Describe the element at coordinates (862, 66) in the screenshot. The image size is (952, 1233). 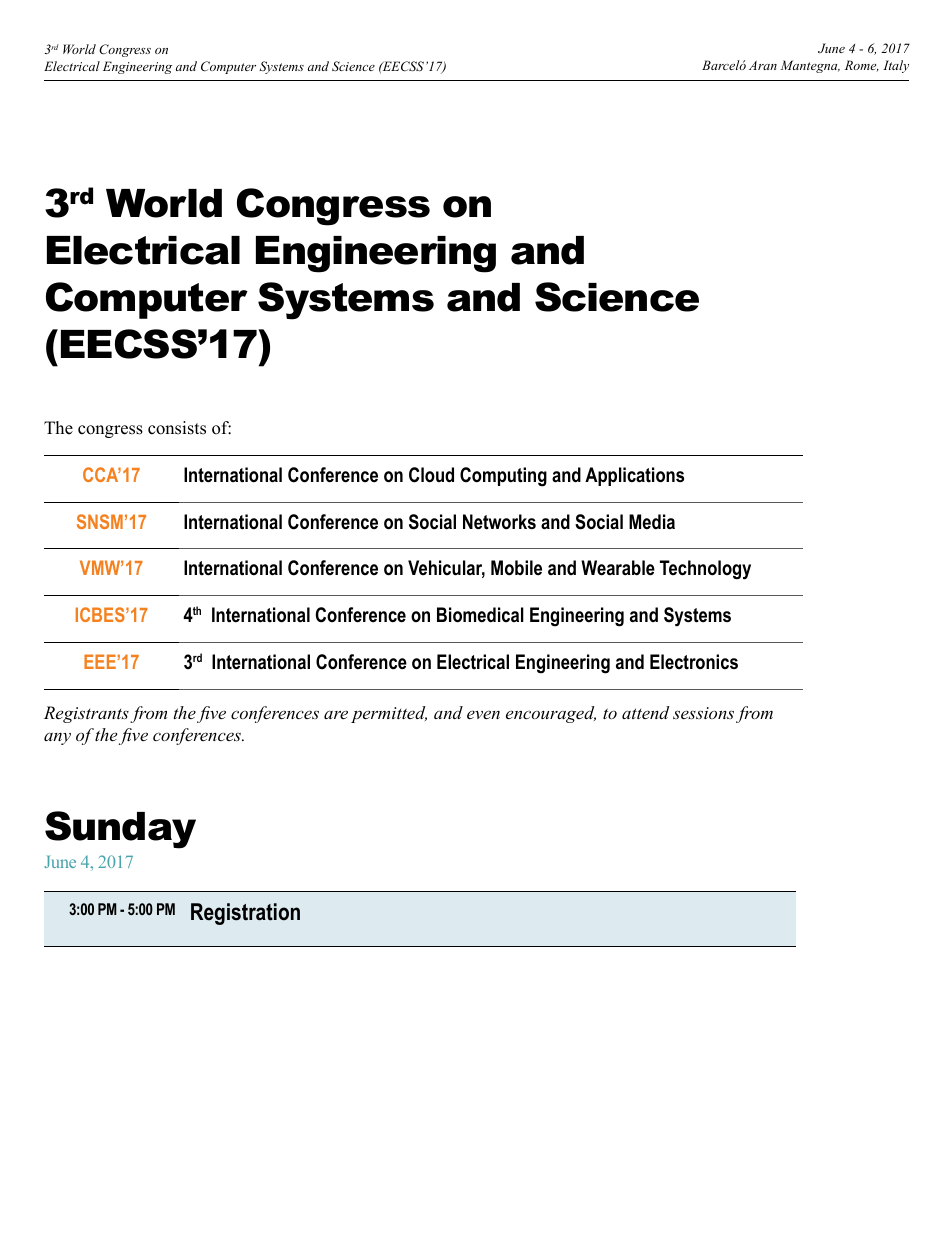
I see `Rome` at that location.
